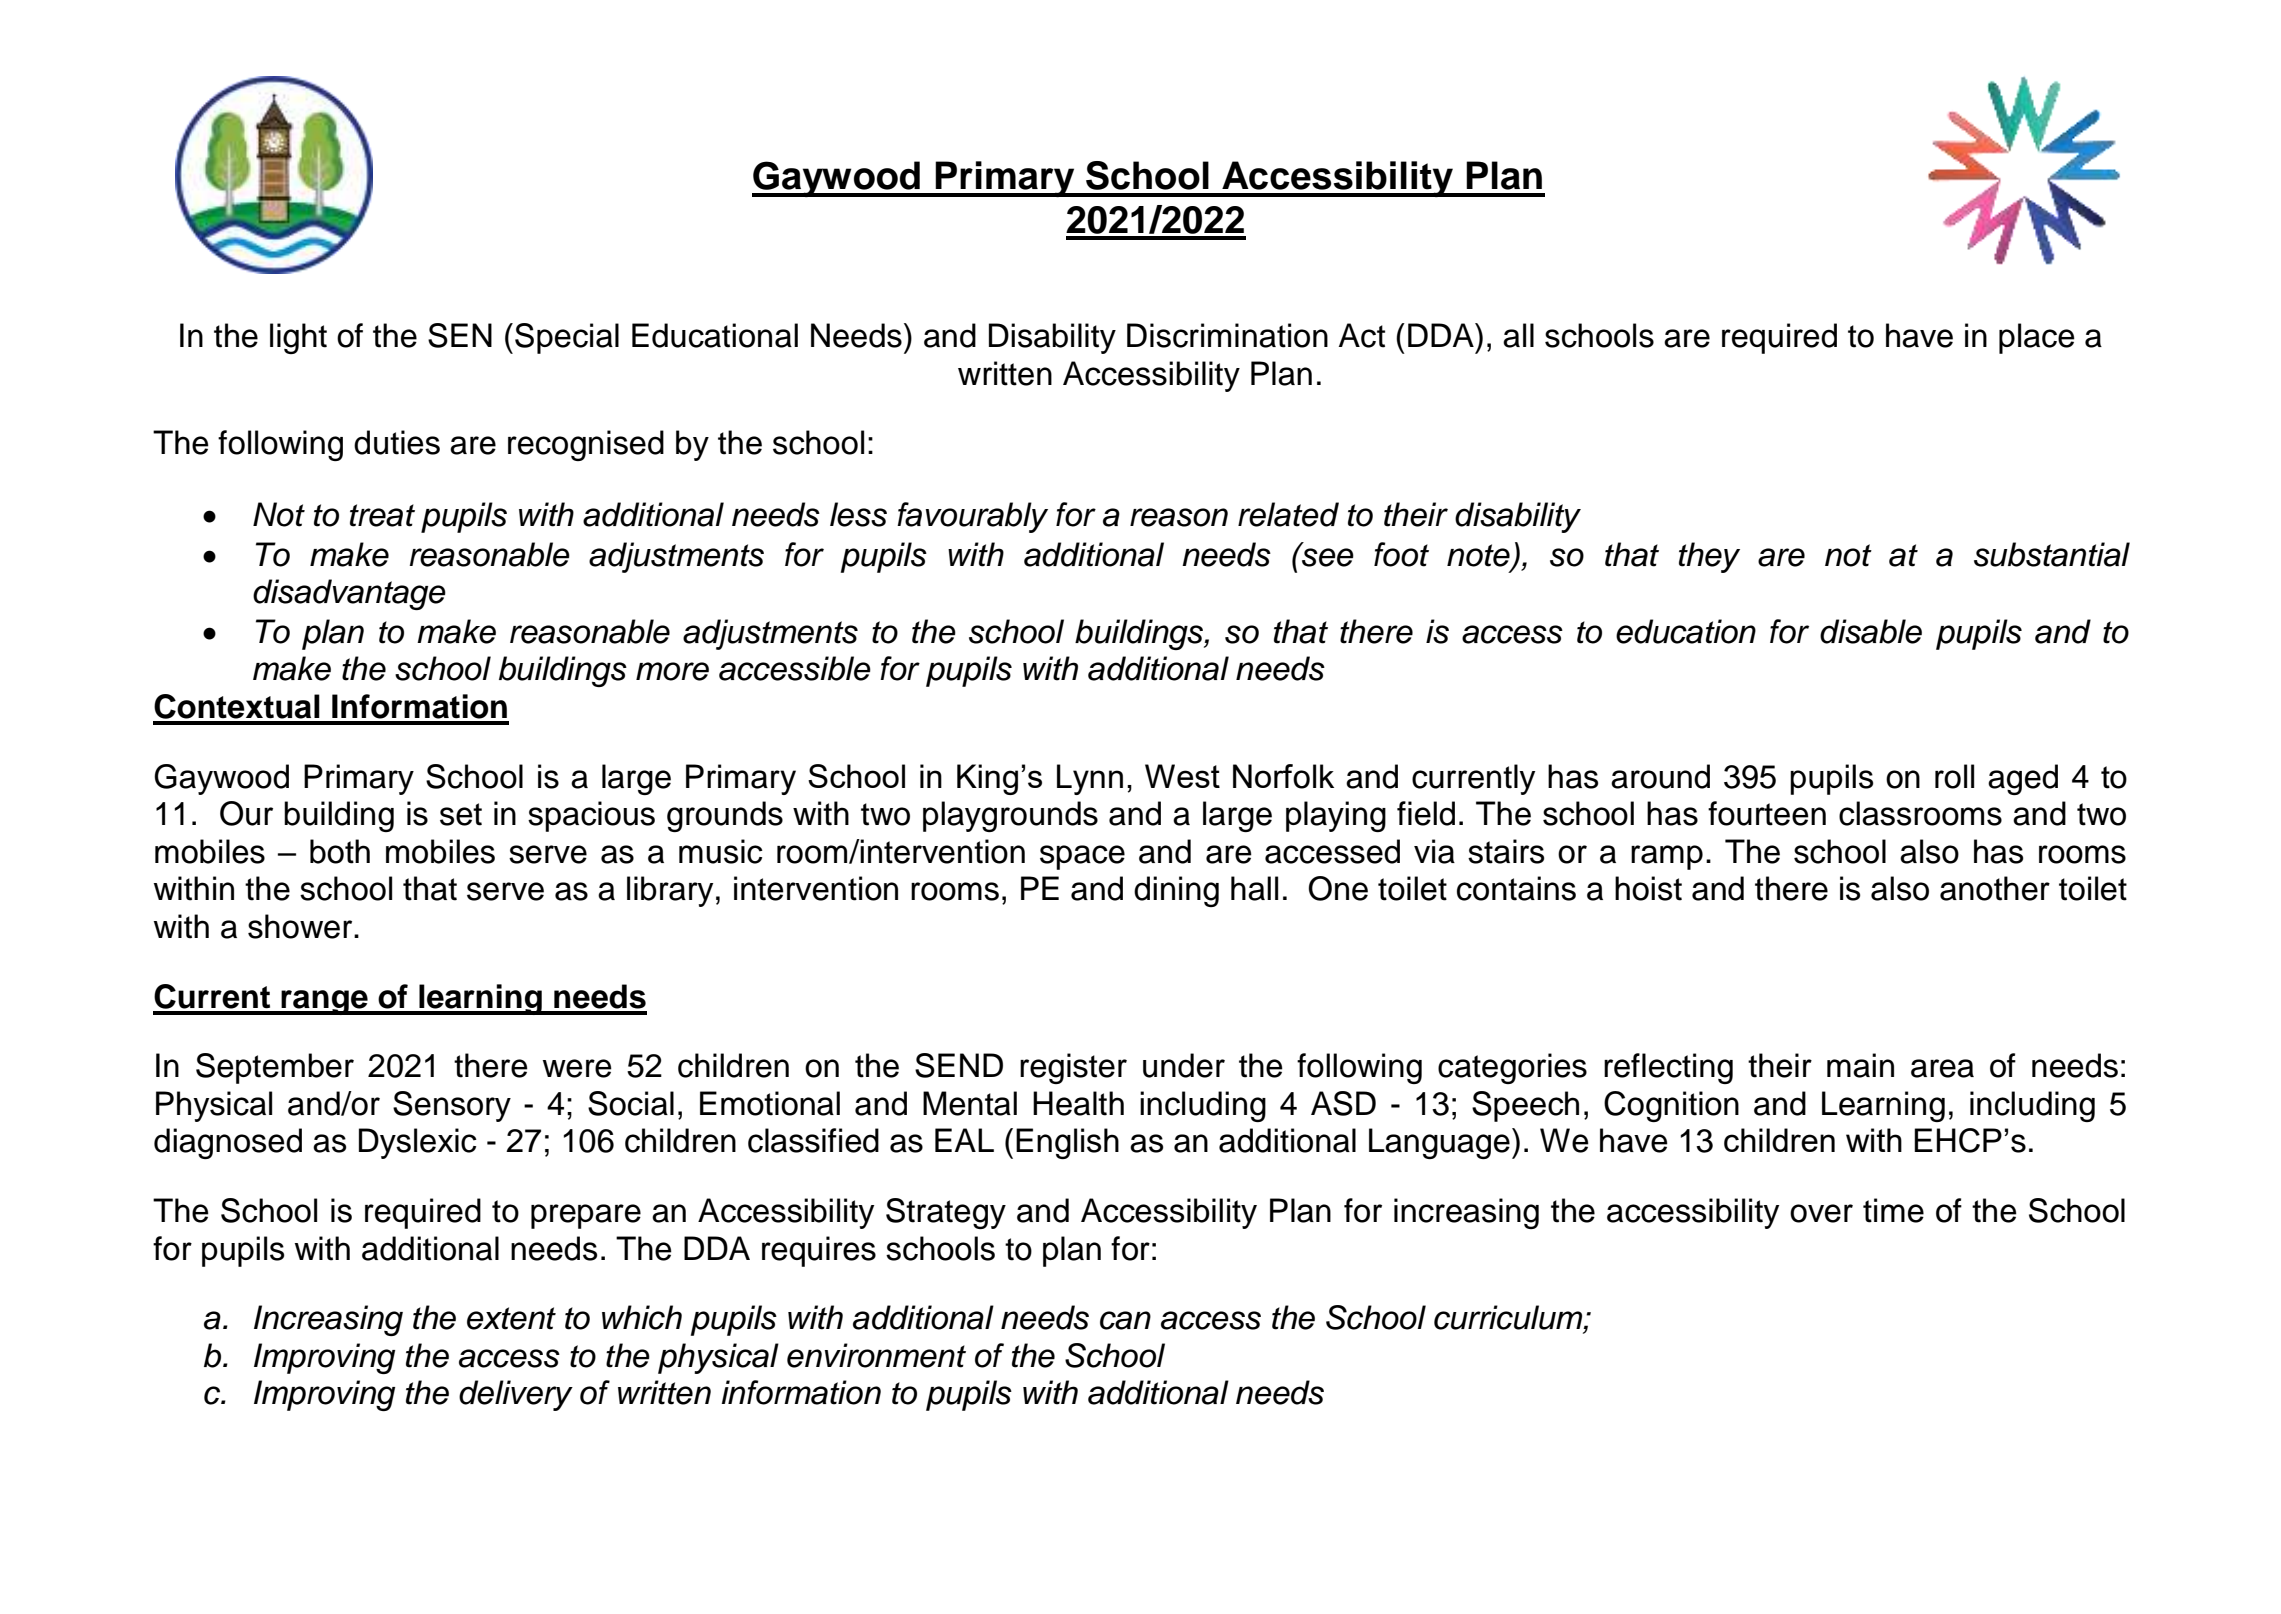 This document has width=2281, height=1614. Describe the element at coordinates (1667, 857) in the document. I see `ramp` at that location.
